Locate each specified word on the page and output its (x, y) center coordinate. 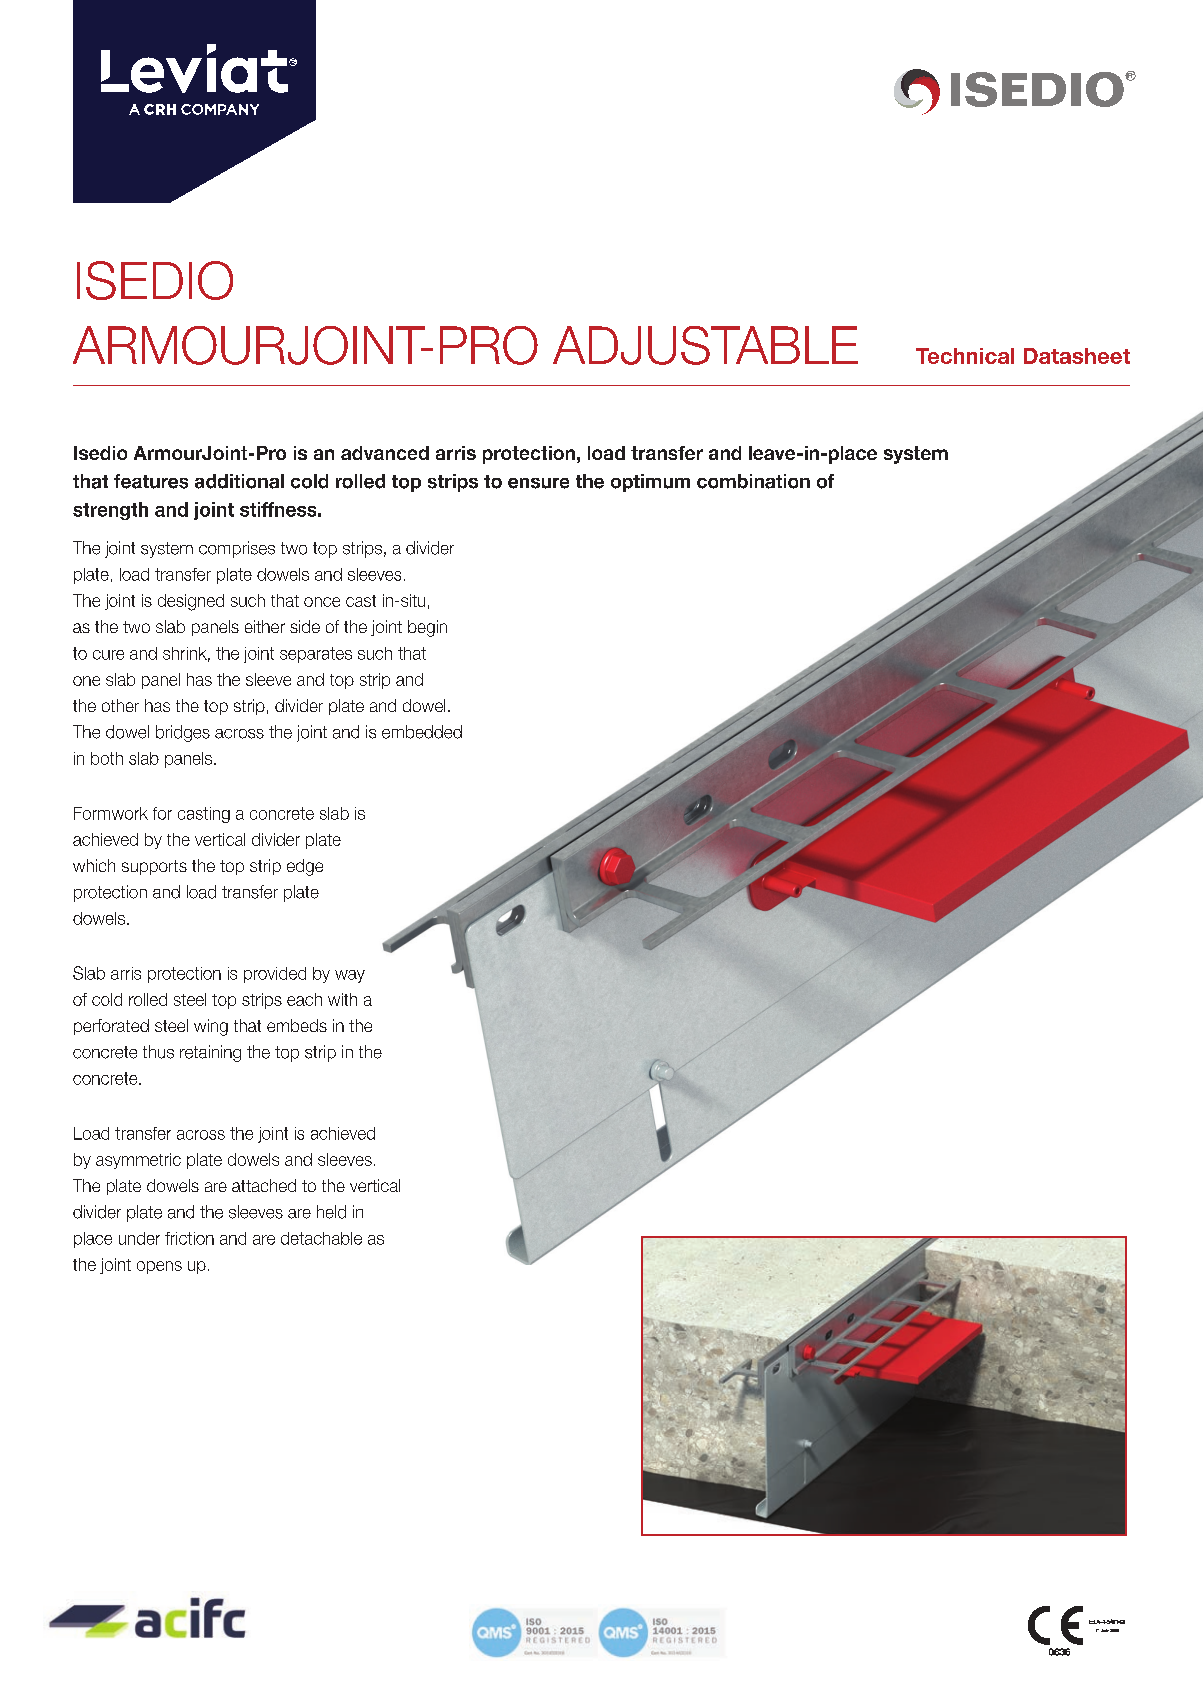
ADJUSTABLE (705, 345)
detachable (321, 1238)
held (331, 1212)
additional (239, 481)
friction (189, 1238)
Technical (965, 356)
